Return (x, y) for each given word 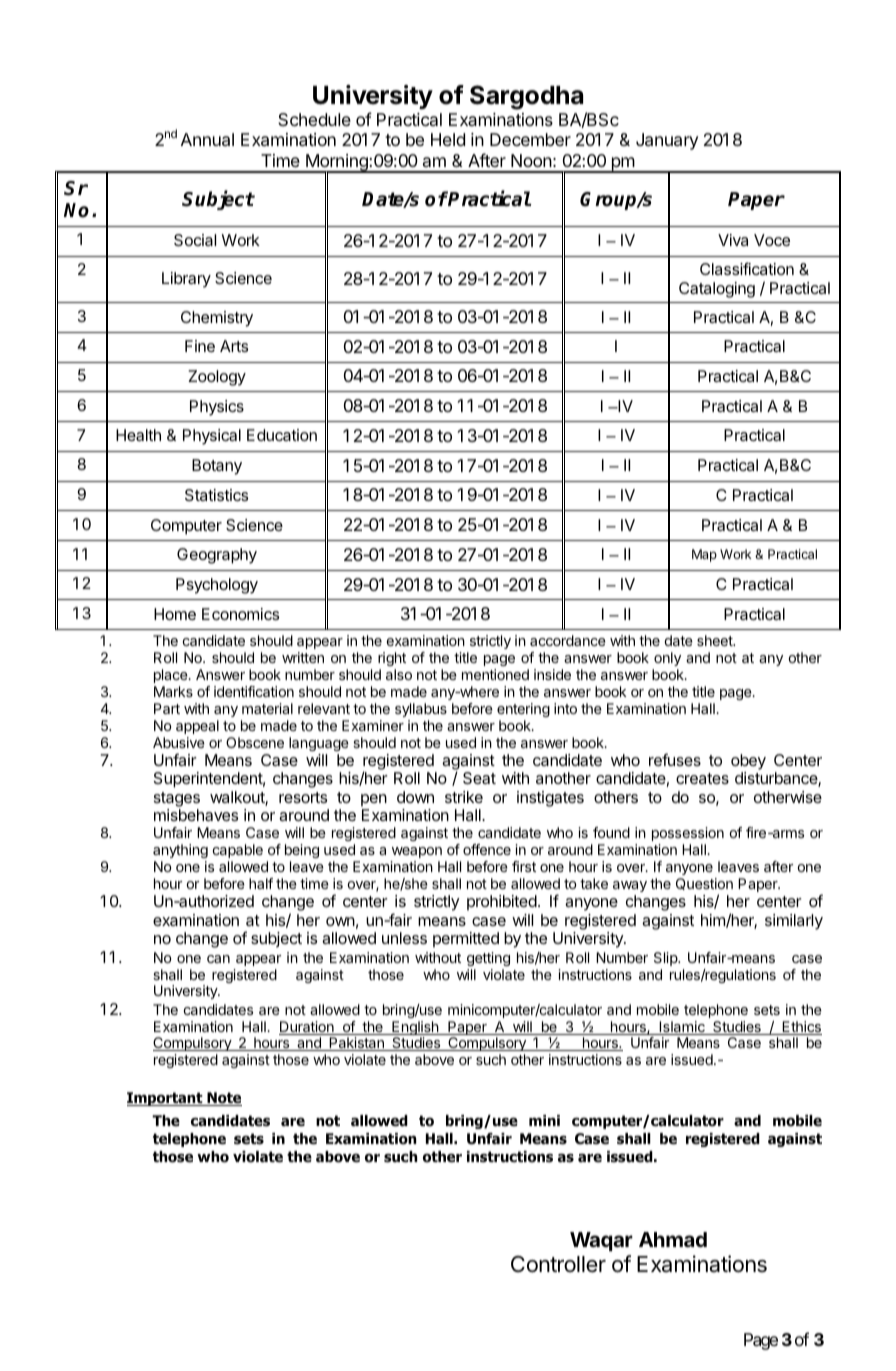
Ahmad (673, 1239)
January (667, 141)
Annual (207, 140)
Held (448, 139)
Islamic (682, 1028)
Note (223, 1099)
